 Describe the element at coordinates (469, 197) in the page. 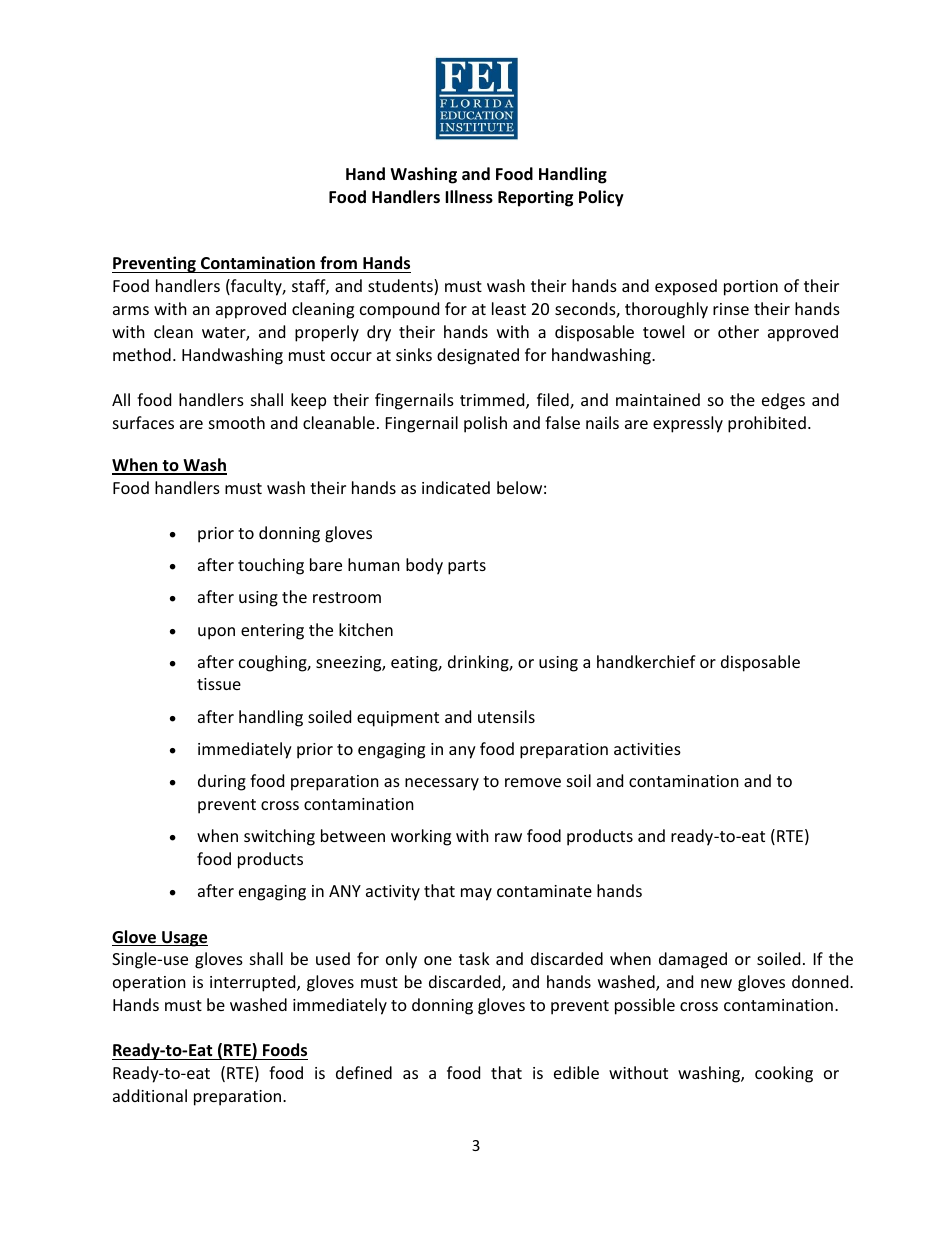

I see `Illness` at that location.
